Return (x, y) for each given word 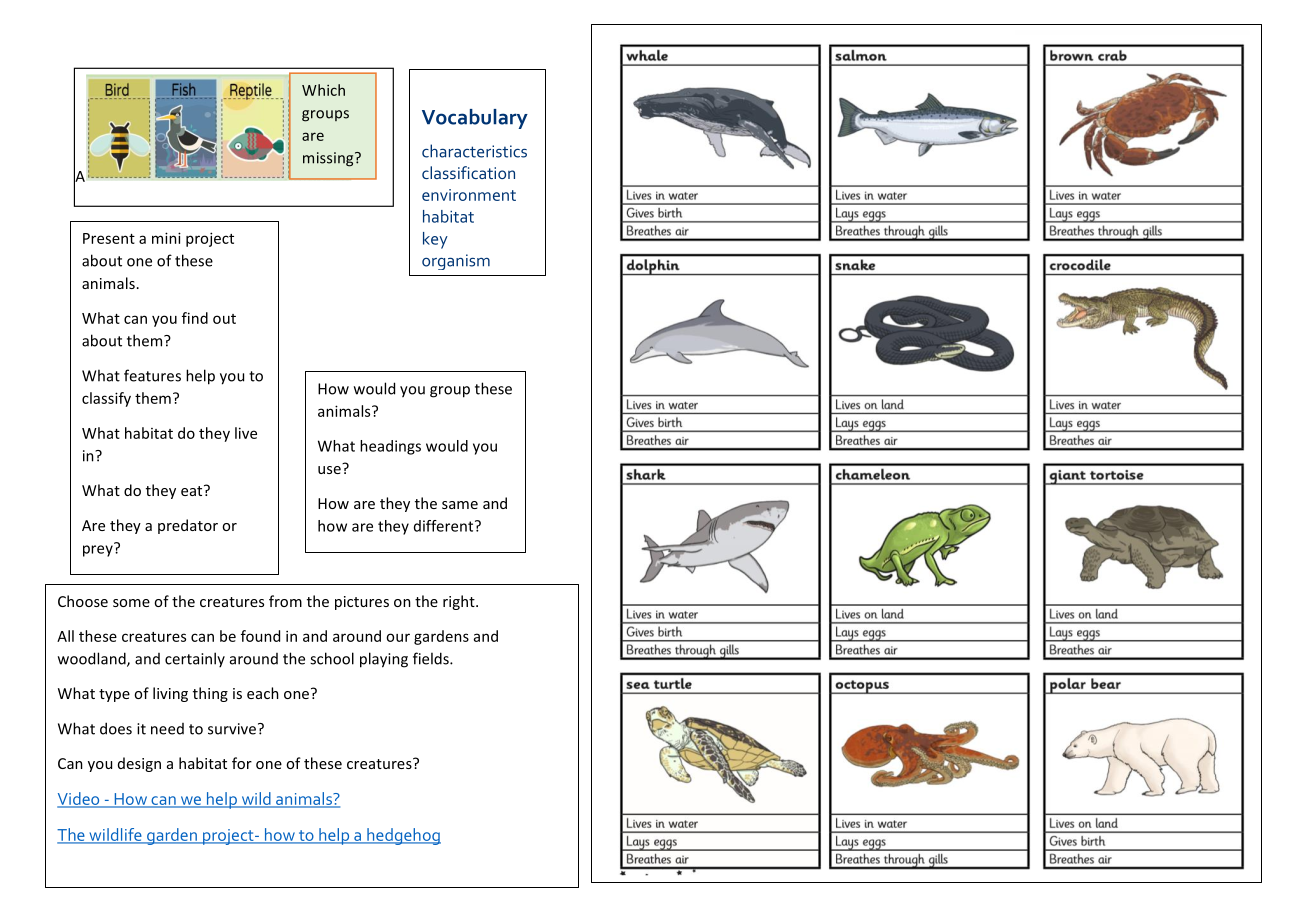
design (139, 764)
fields (432, 658)
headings (390, 447)
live (246, 433)
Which (323, 90)
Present (109, 238)
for (242, 763)
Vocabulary (475, 119)
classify (106, 399)
